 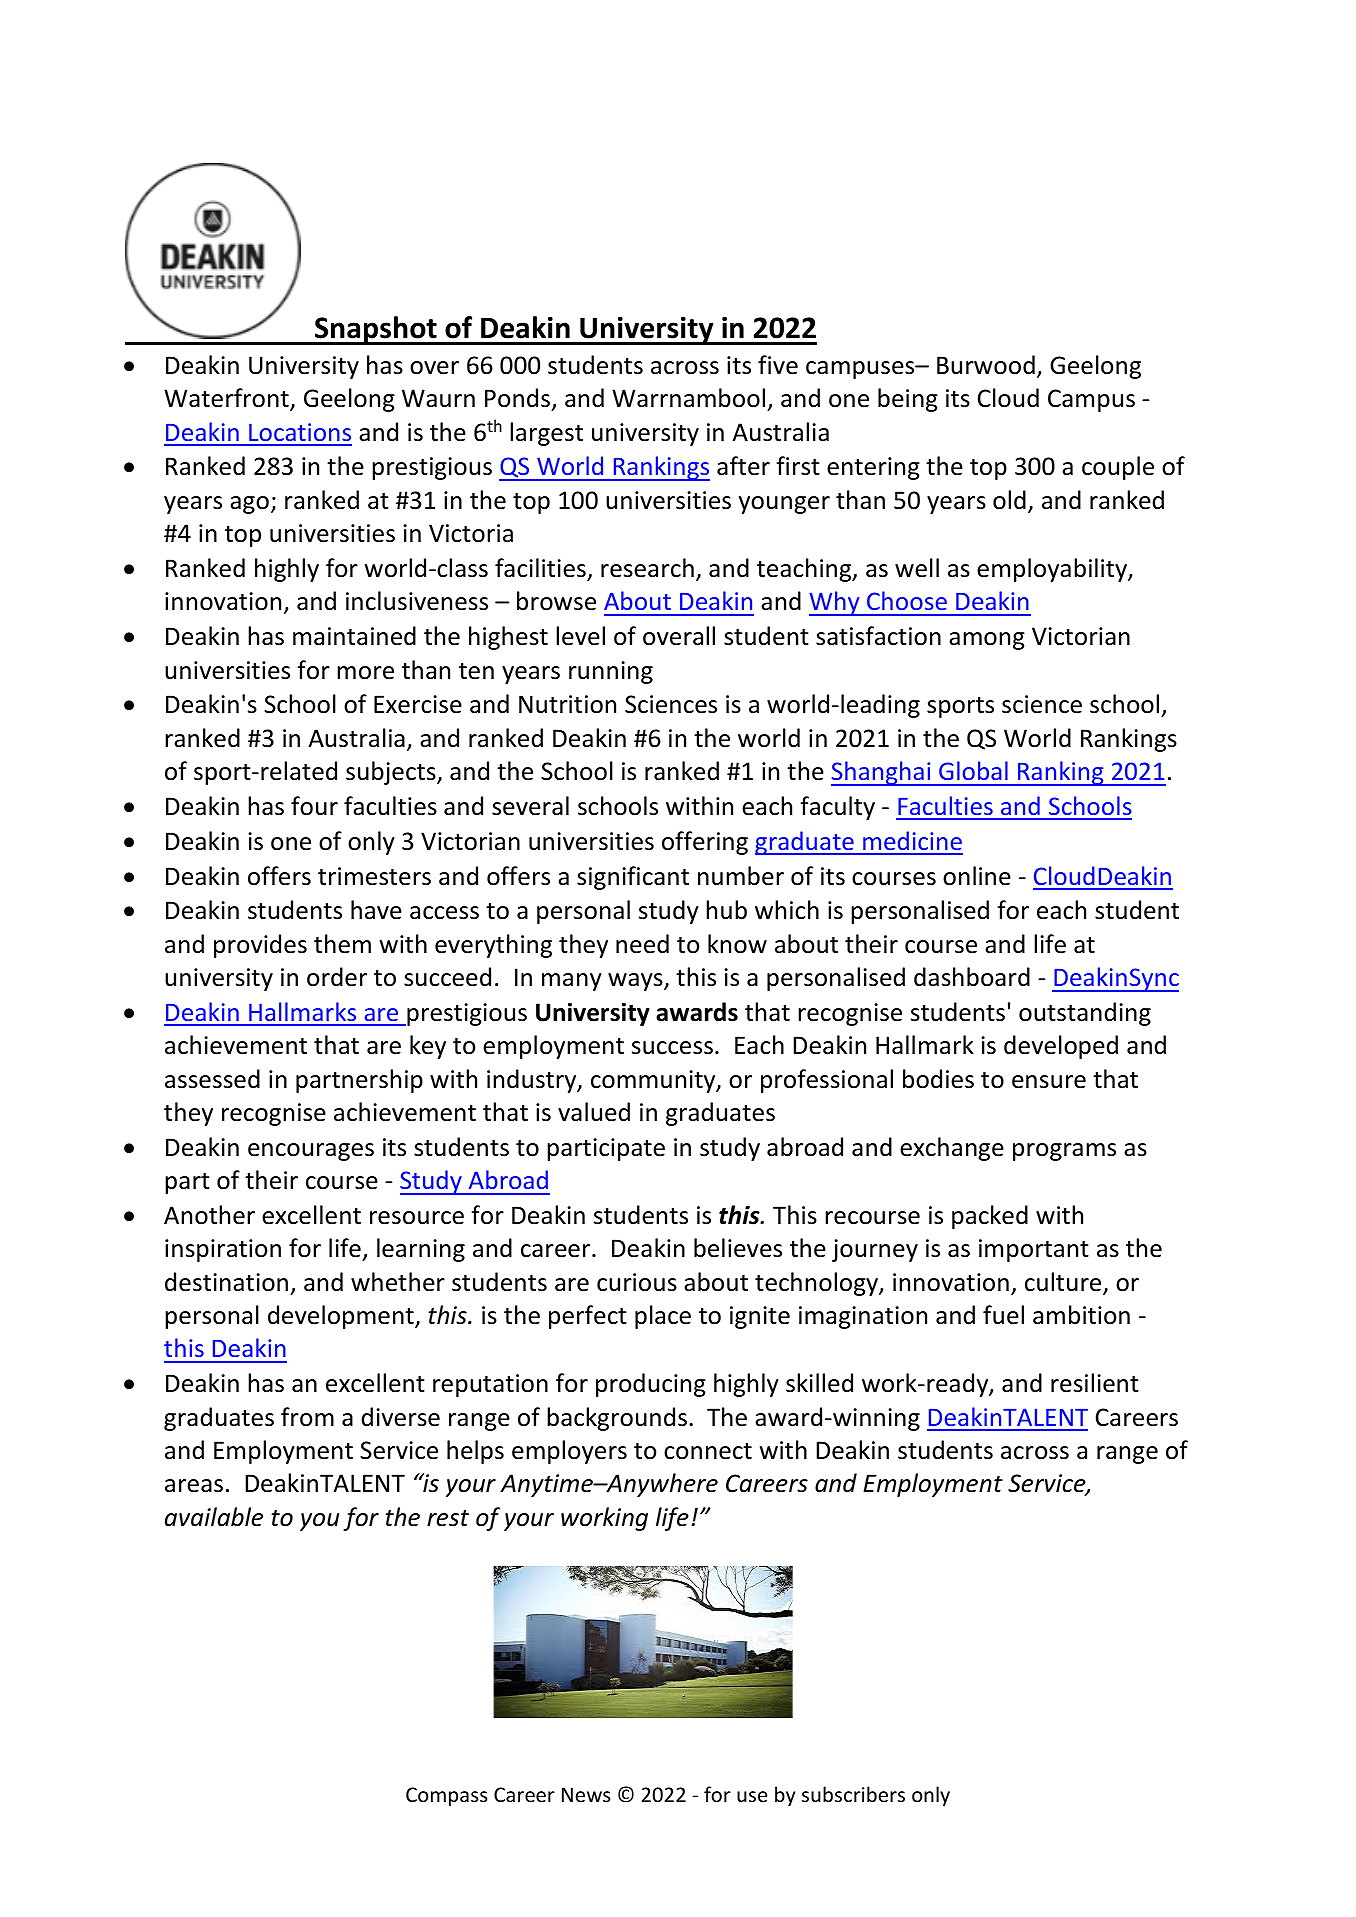 I want to click on being, so click(x=908, y=400).
